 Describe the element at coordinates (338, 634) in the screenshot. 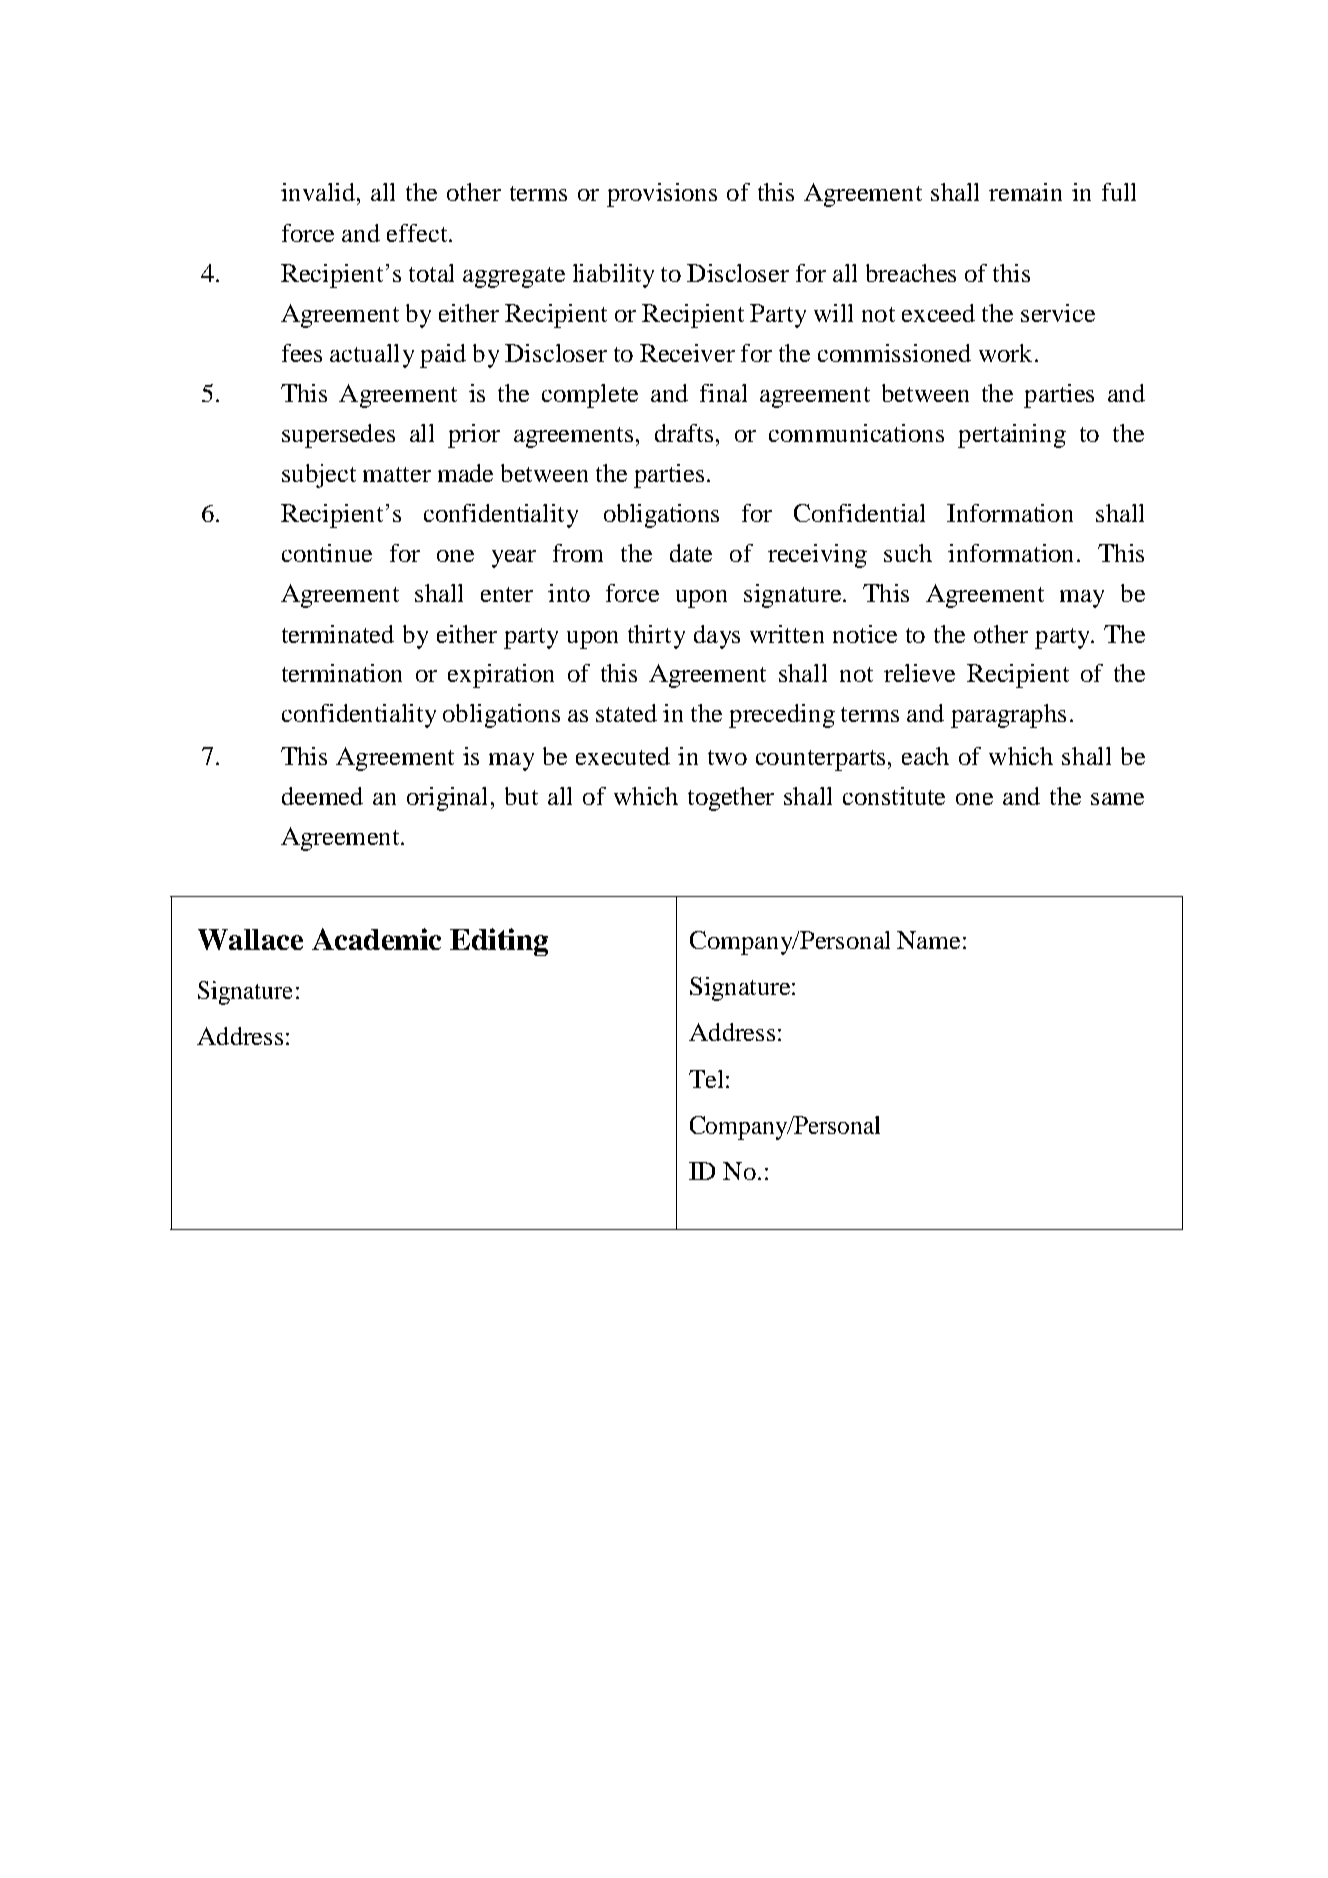

I see `terminated` at that location.
